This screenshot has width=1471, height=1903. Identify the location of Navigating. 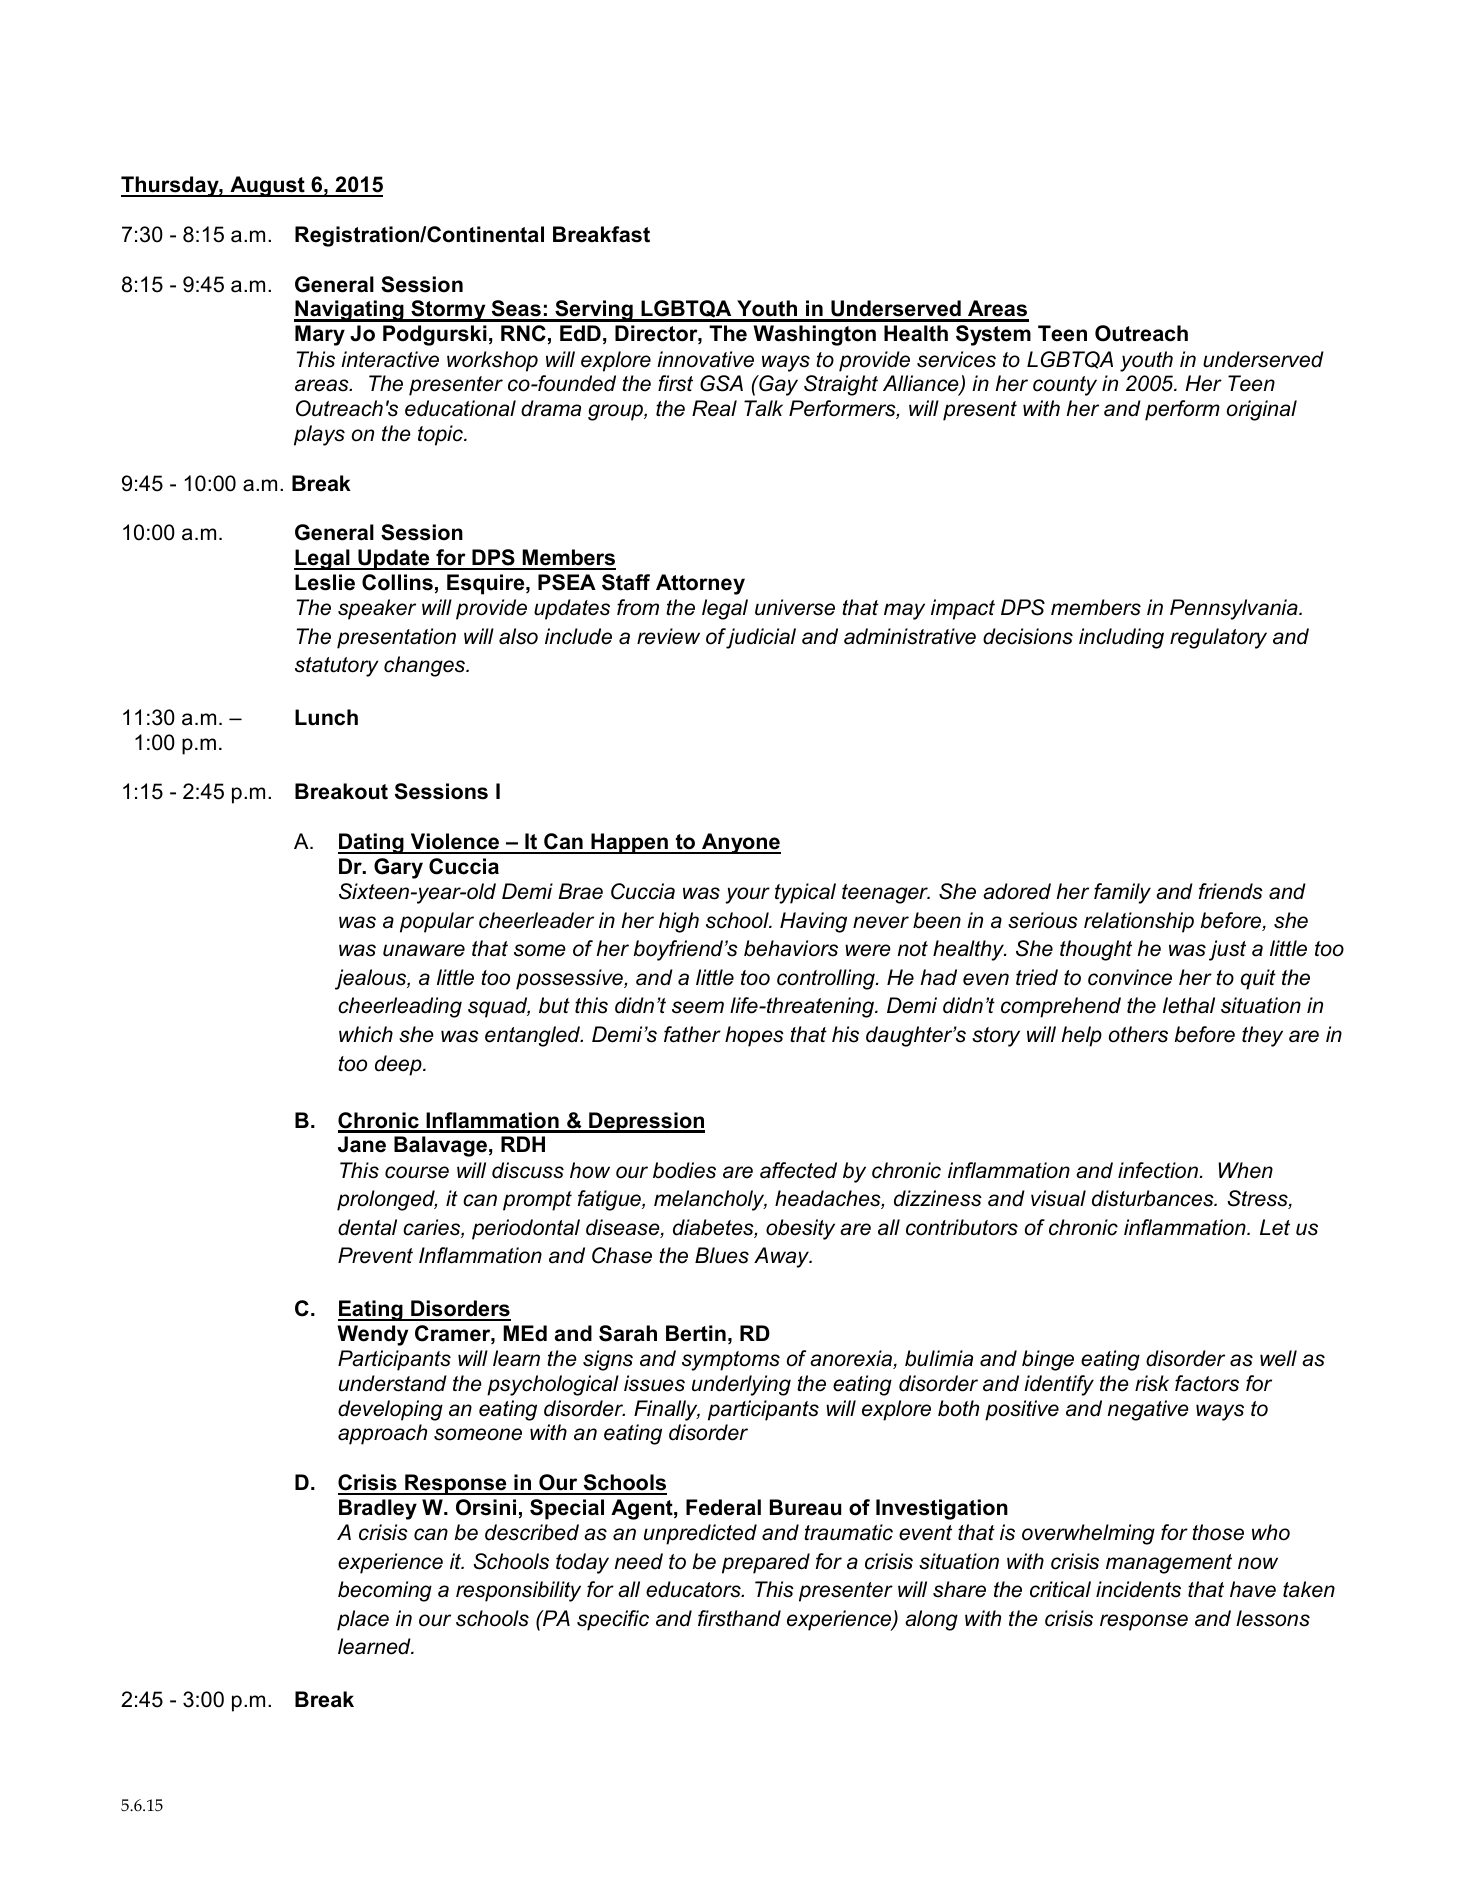
(350, 311).
